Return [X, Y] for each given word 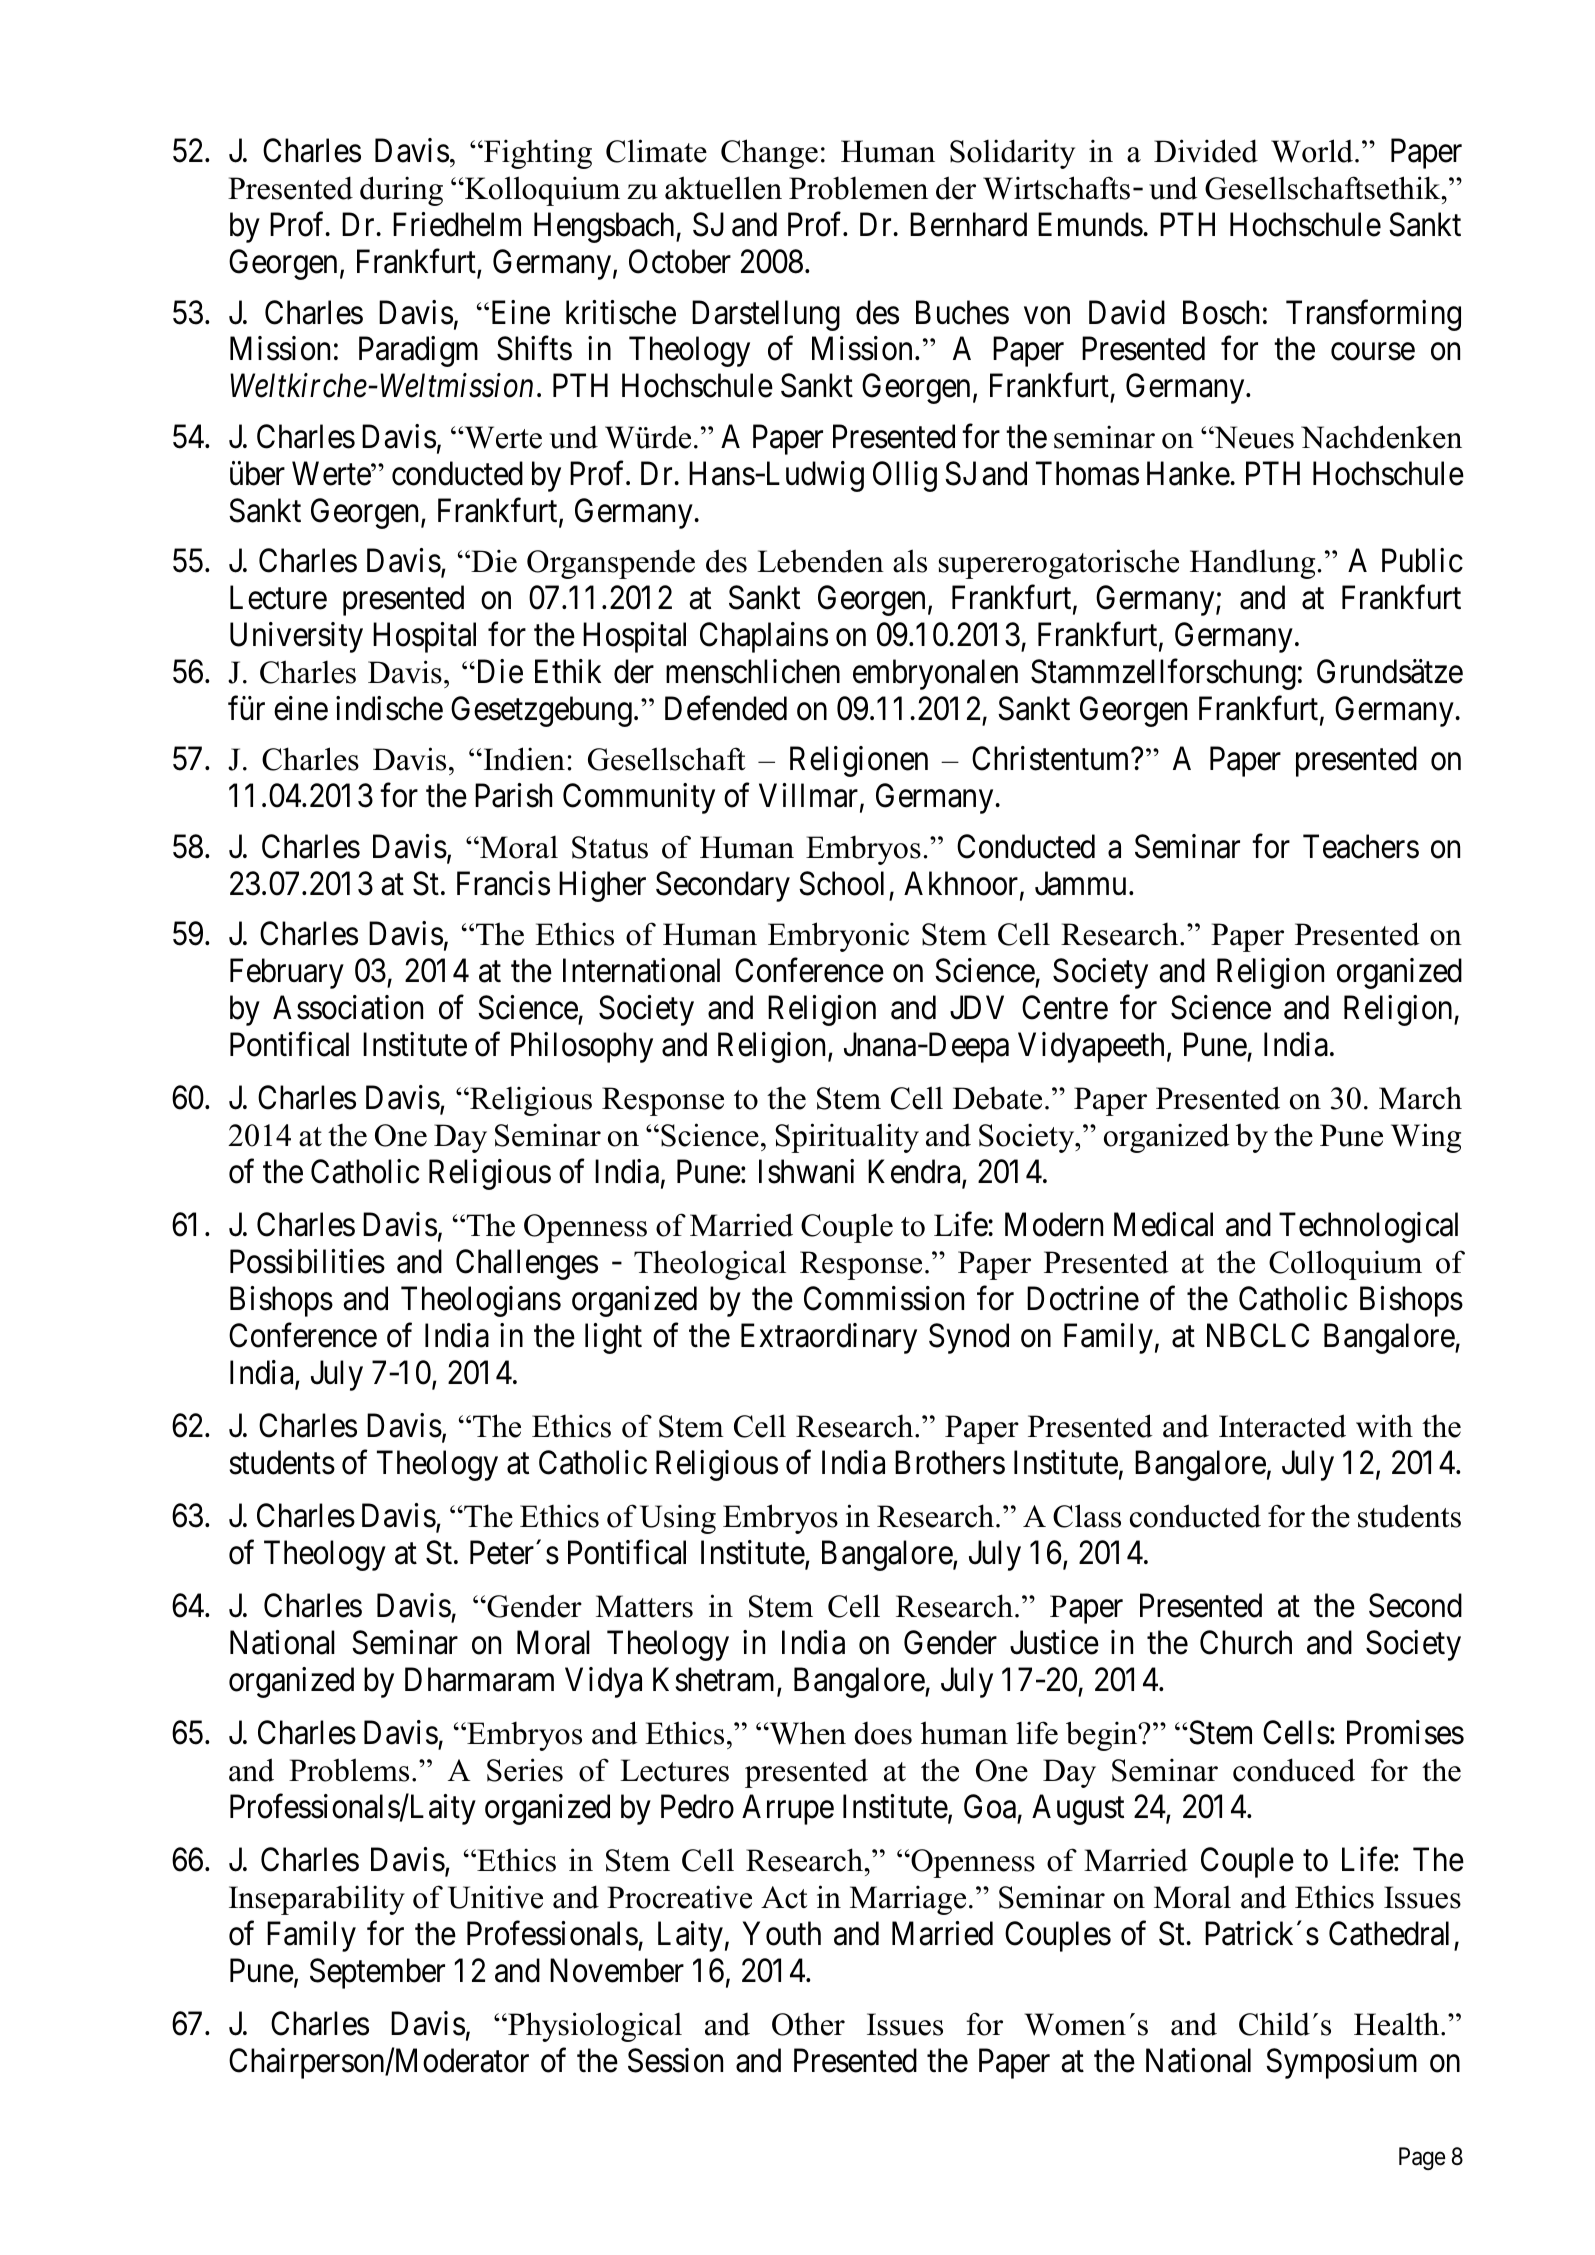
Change [769, 154]
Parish [513, 795]
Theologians [481, 1301]
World [1313, 151]
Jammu [1080, 884]
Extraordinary [829, 1338]
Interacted [1282, 1426]
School [841, 883]
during [401, 191]
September [377, 1973]
